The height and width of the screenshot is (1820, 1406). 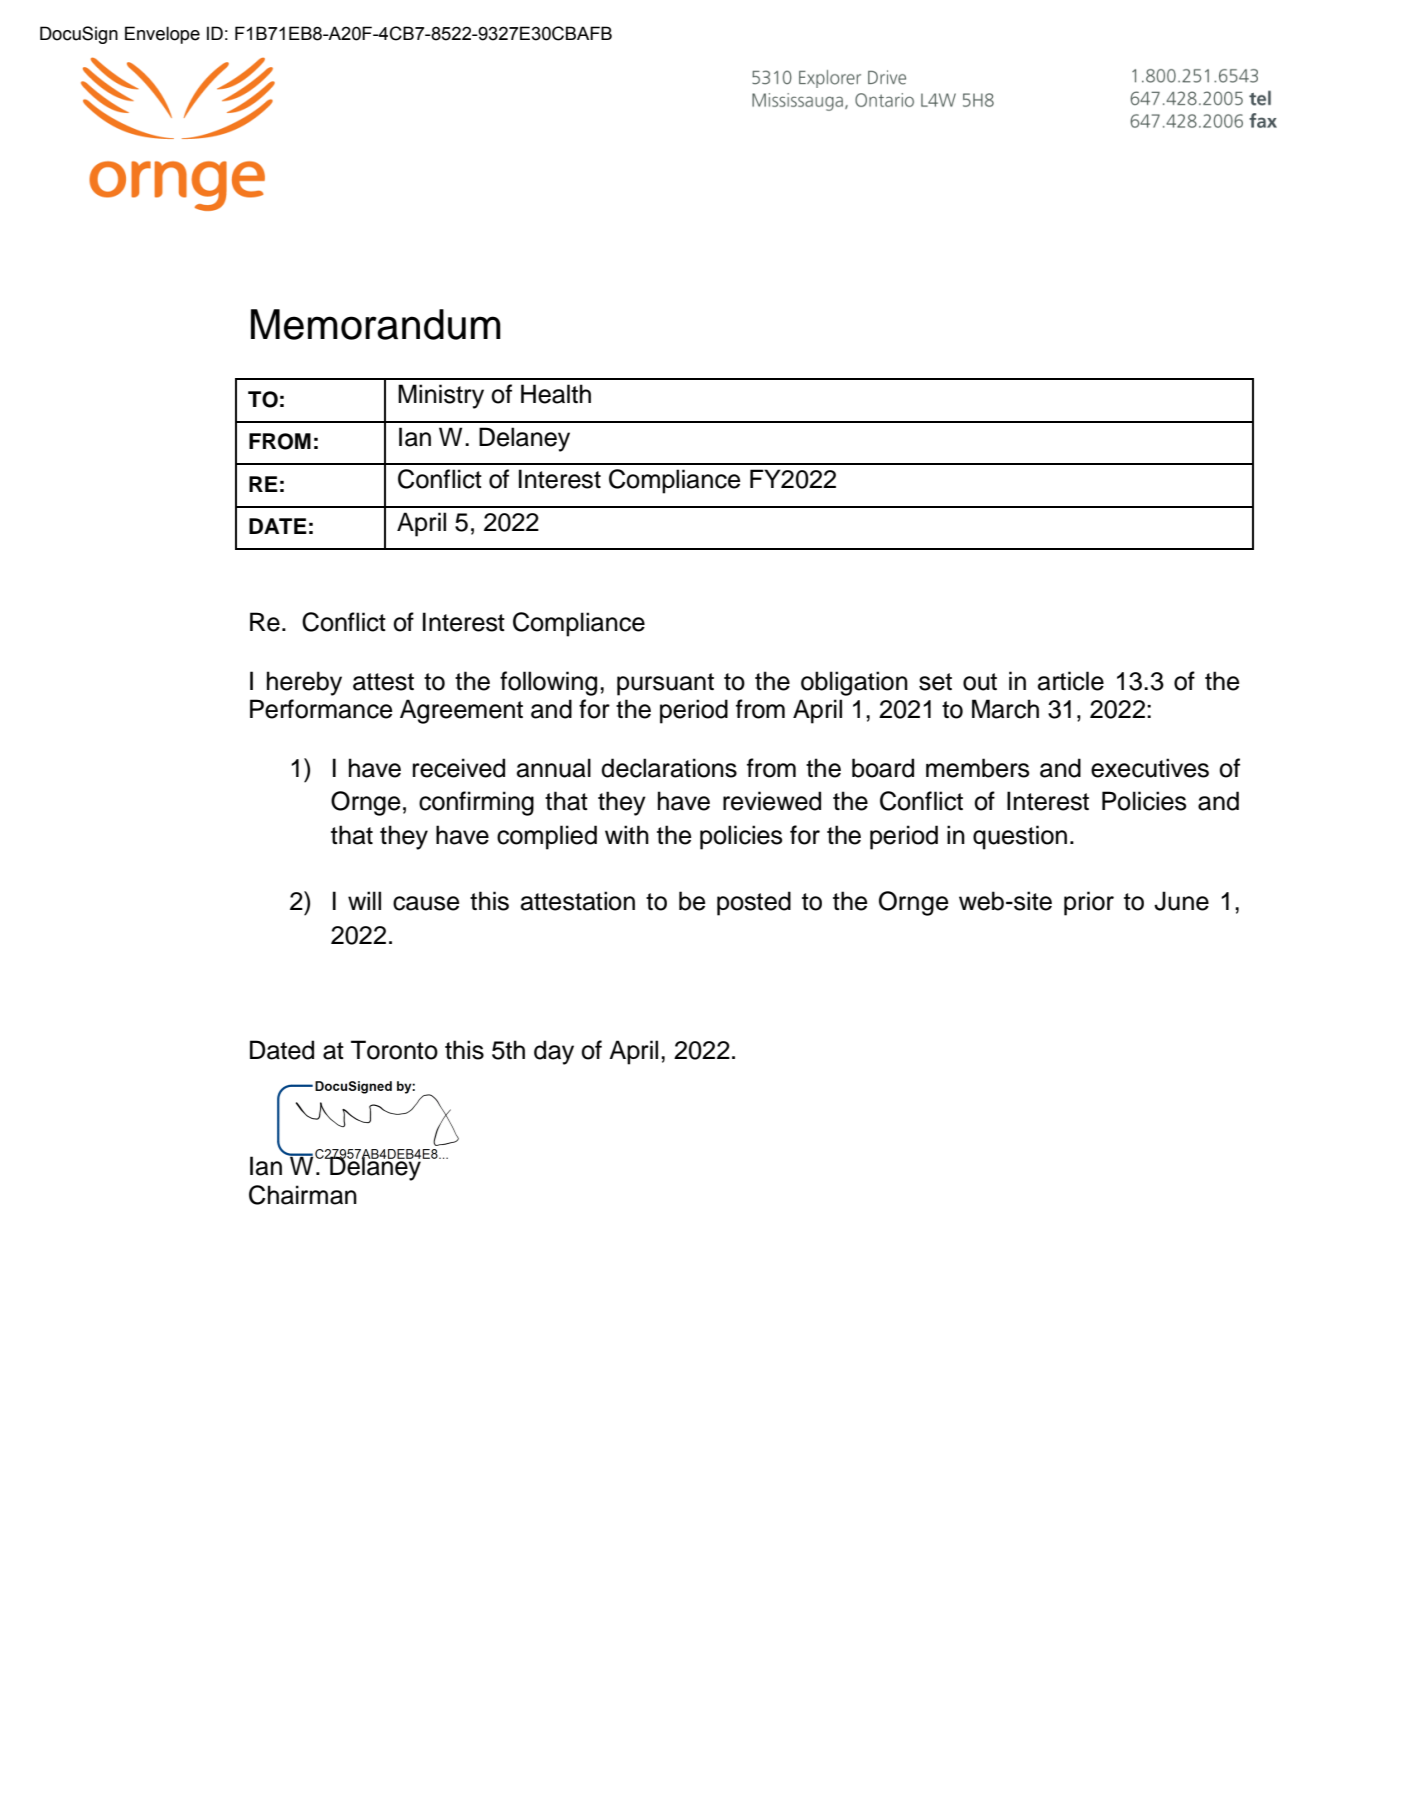 What do you see at coordinates (556, 394) in the screenshot?
I see `Health` at bounding box center [556, 394].
